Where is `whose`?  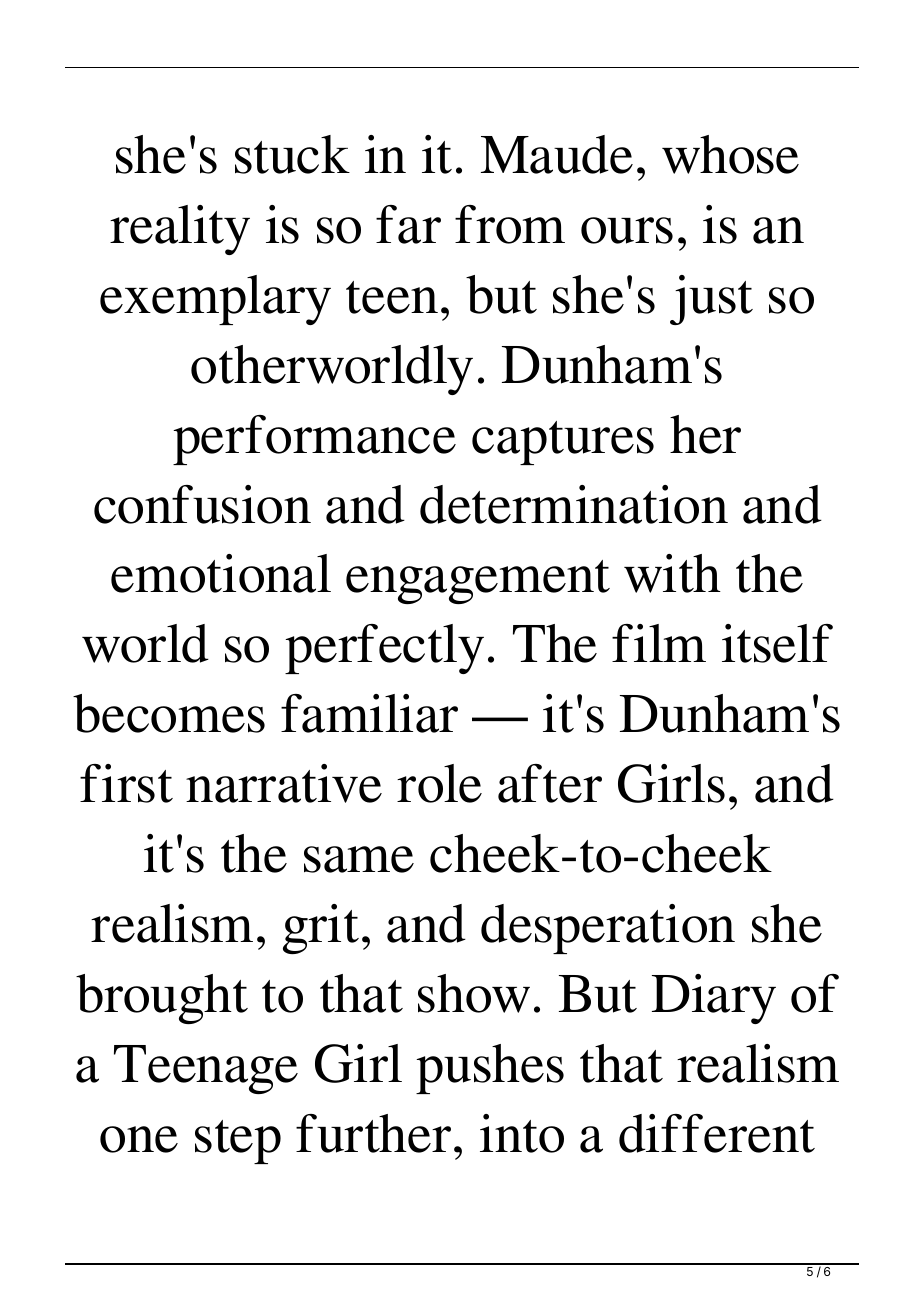
whose is located at coordinates (730, 154).
